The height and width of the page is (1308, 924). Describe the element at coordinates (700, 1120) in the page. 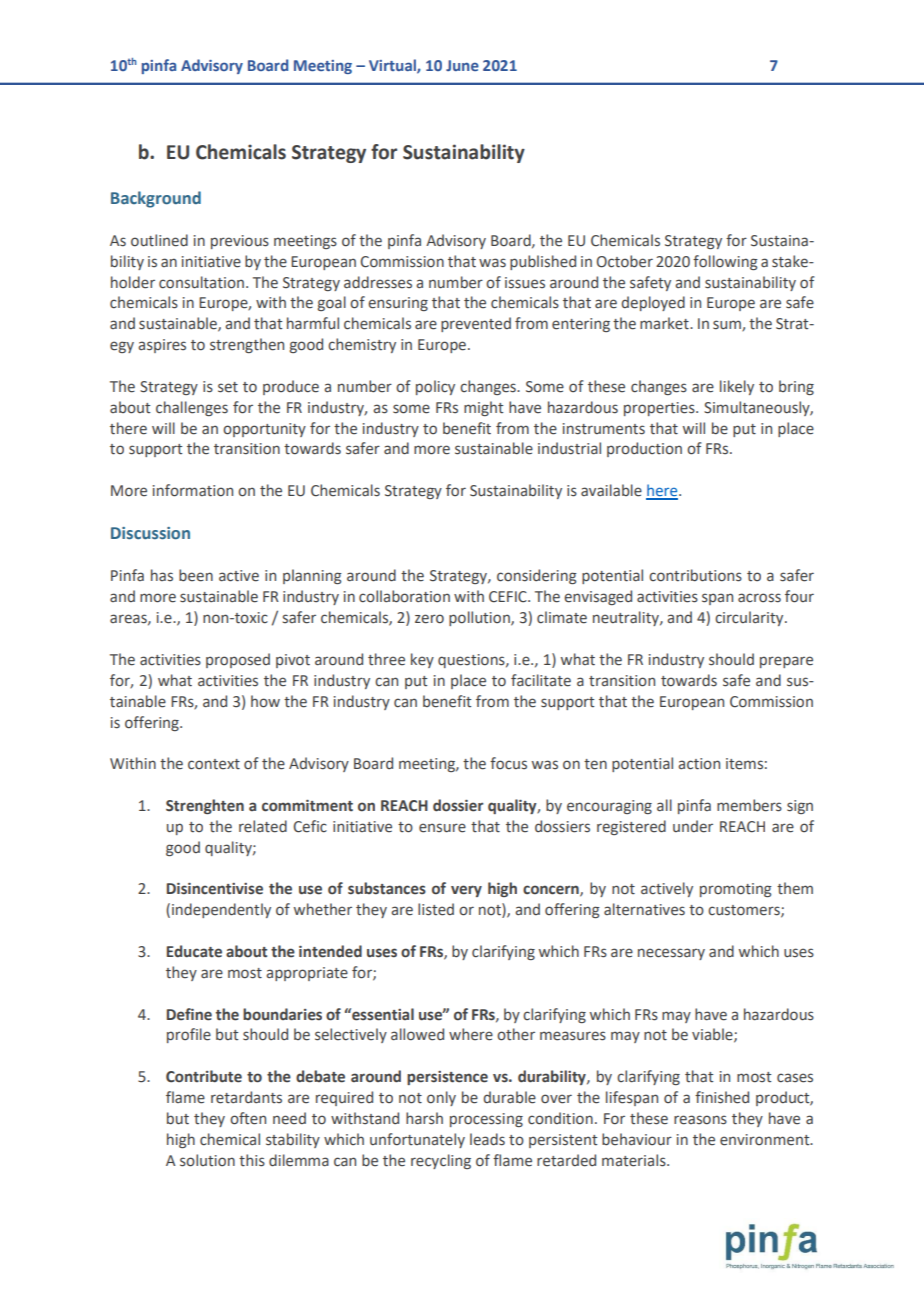

I see `reasons` at that location.
